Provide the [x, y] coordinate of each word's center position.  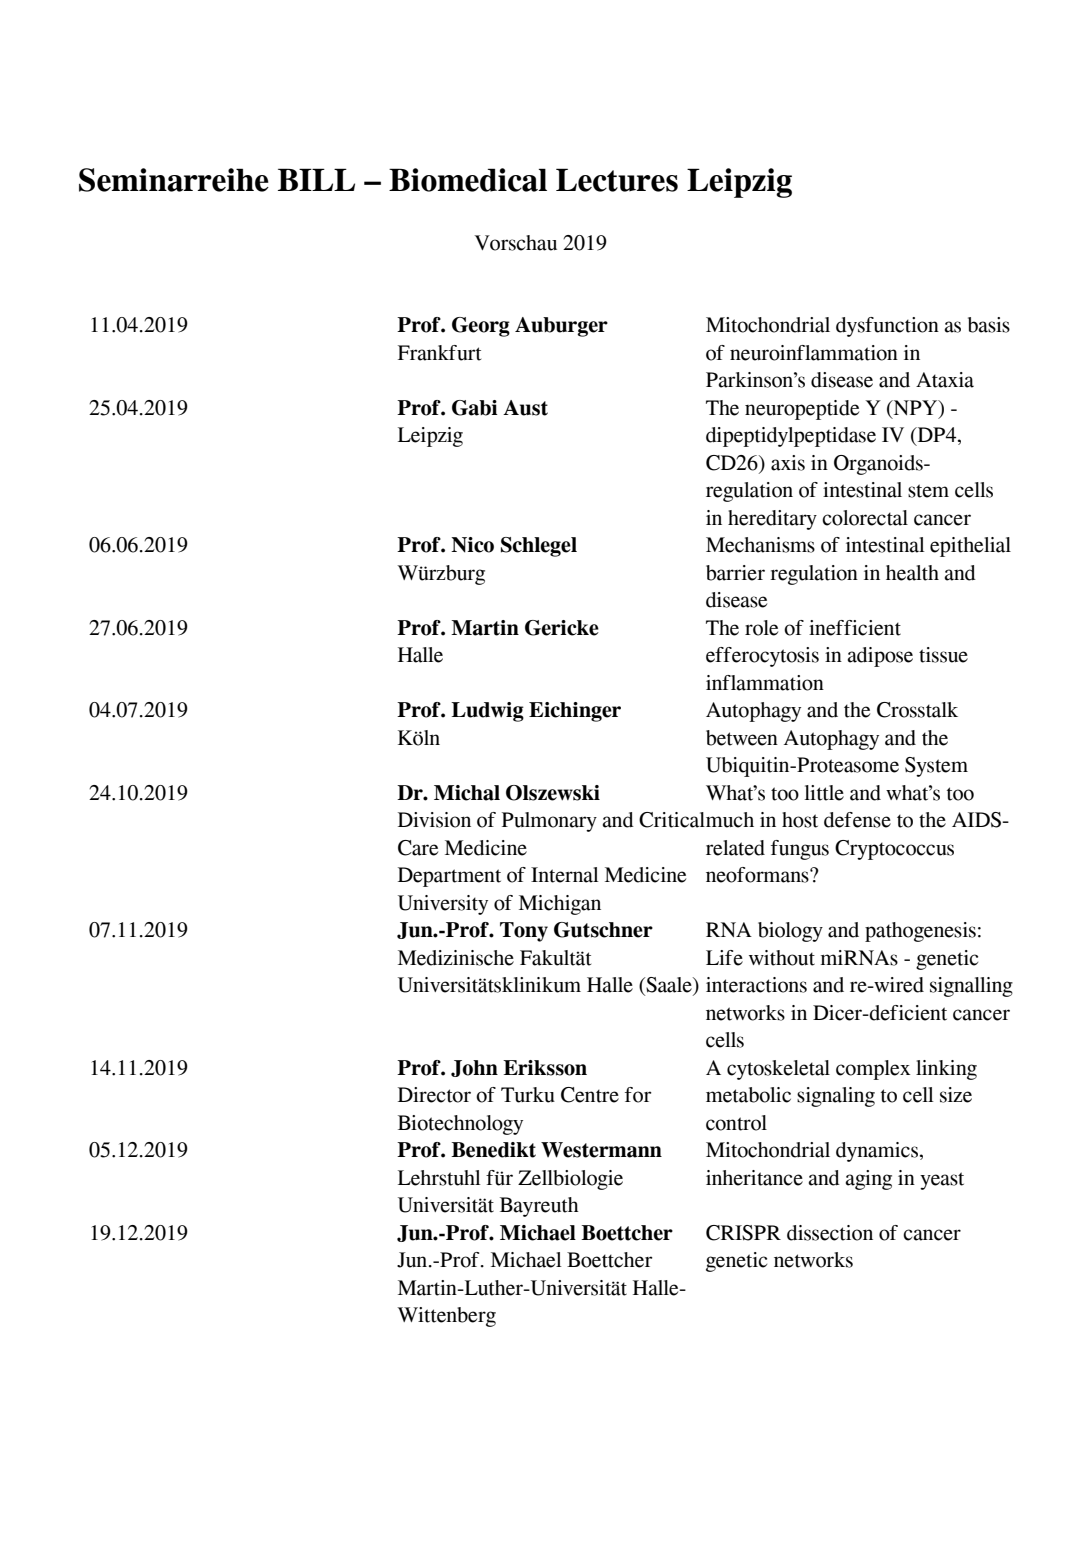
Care [418, 848]
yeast [942, 1181]
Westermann [601, 1150]
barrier [735, 573]
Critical [672, 820]
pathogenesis [920, 932]
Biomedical [468, 180]
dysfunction [887, 327]
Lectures [617, 180]
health [912, 573]
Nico [472, 545]
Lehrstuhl [439, 1178]
